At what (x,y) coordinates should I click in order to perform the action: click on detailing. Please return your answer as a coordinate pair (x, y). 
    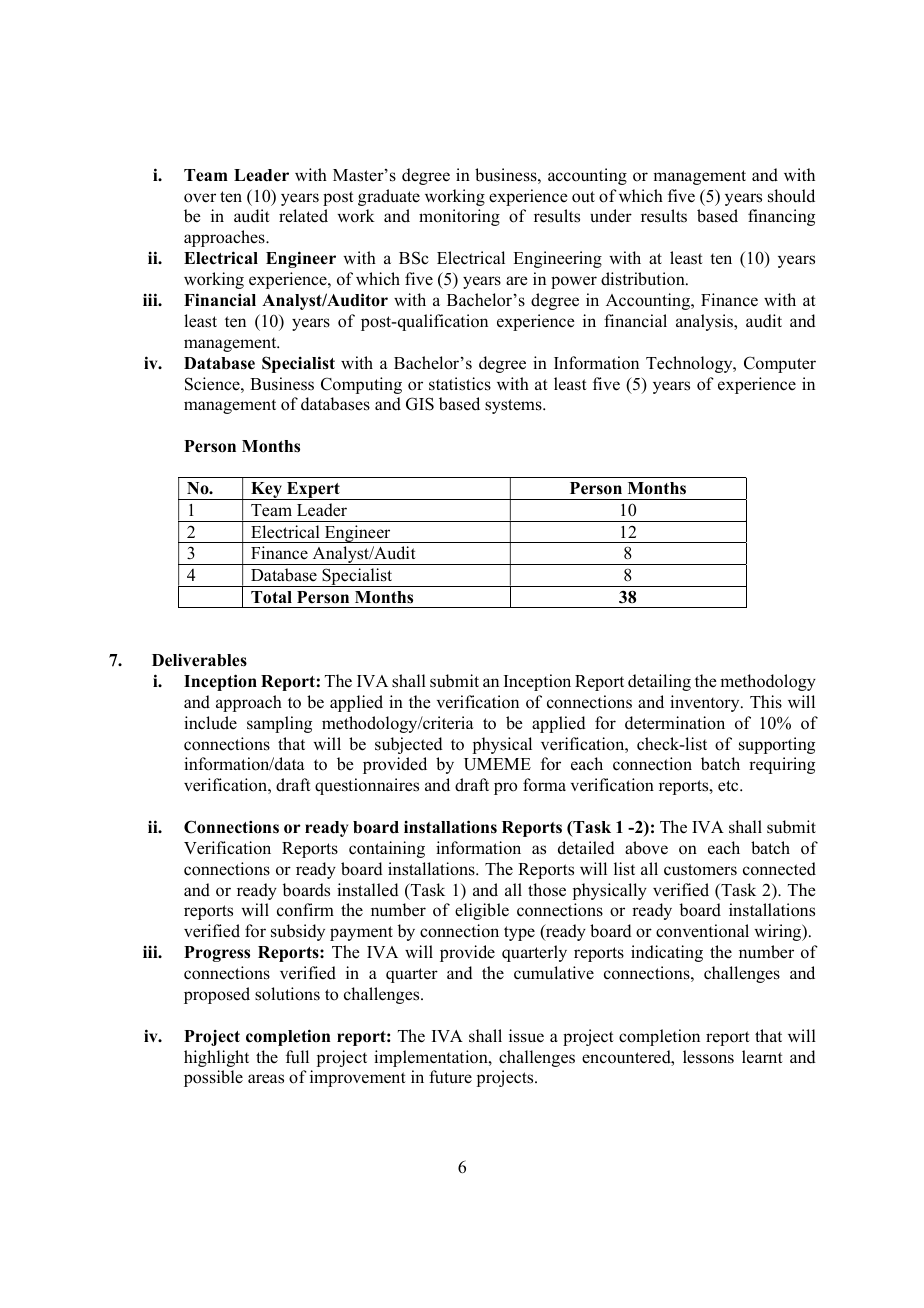
    Looking at the image, I should click on (659, 682).
